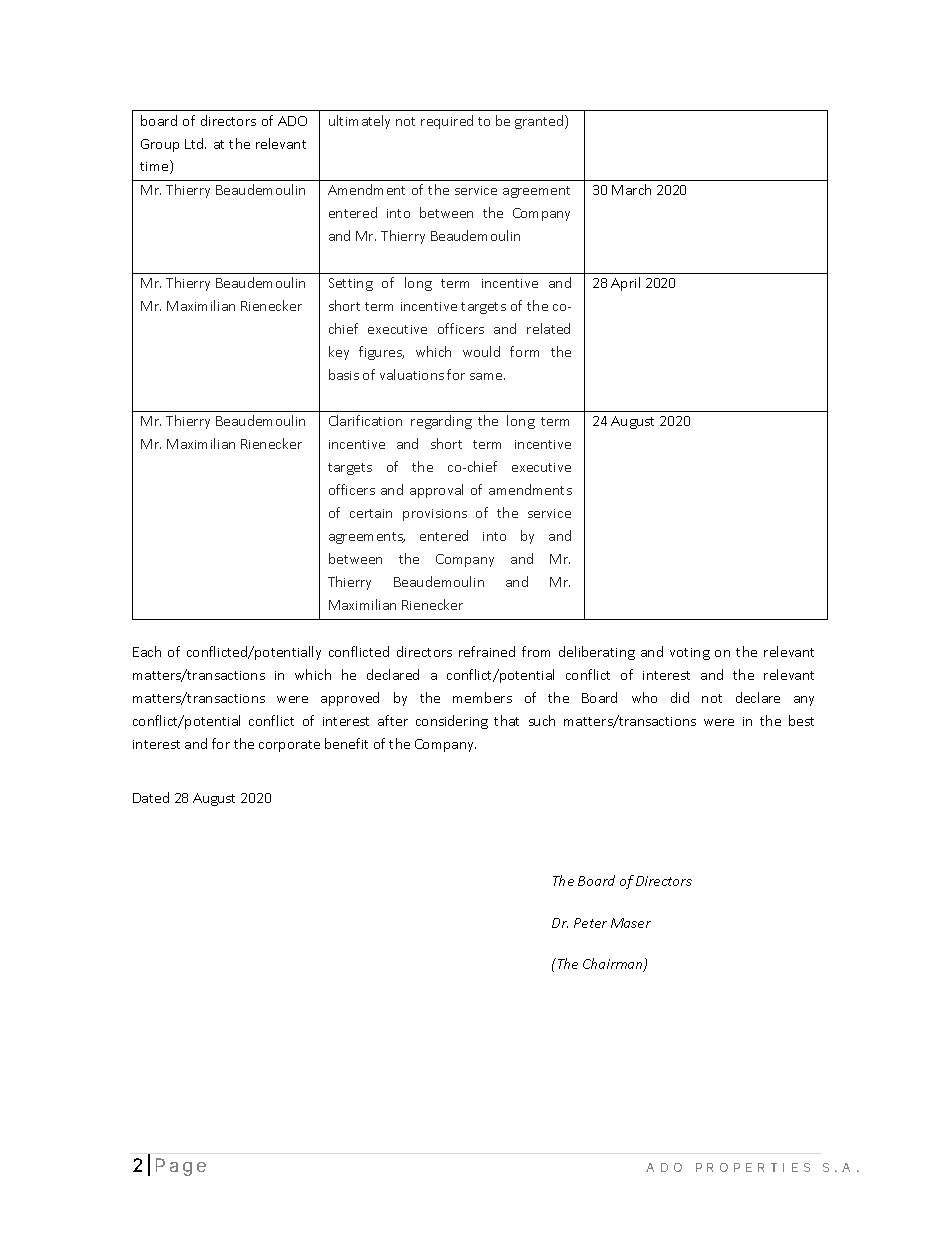 This document has width=952, height=1233. Describe the element at coordinates (482, 697) in the document. I see `members` at that location.
